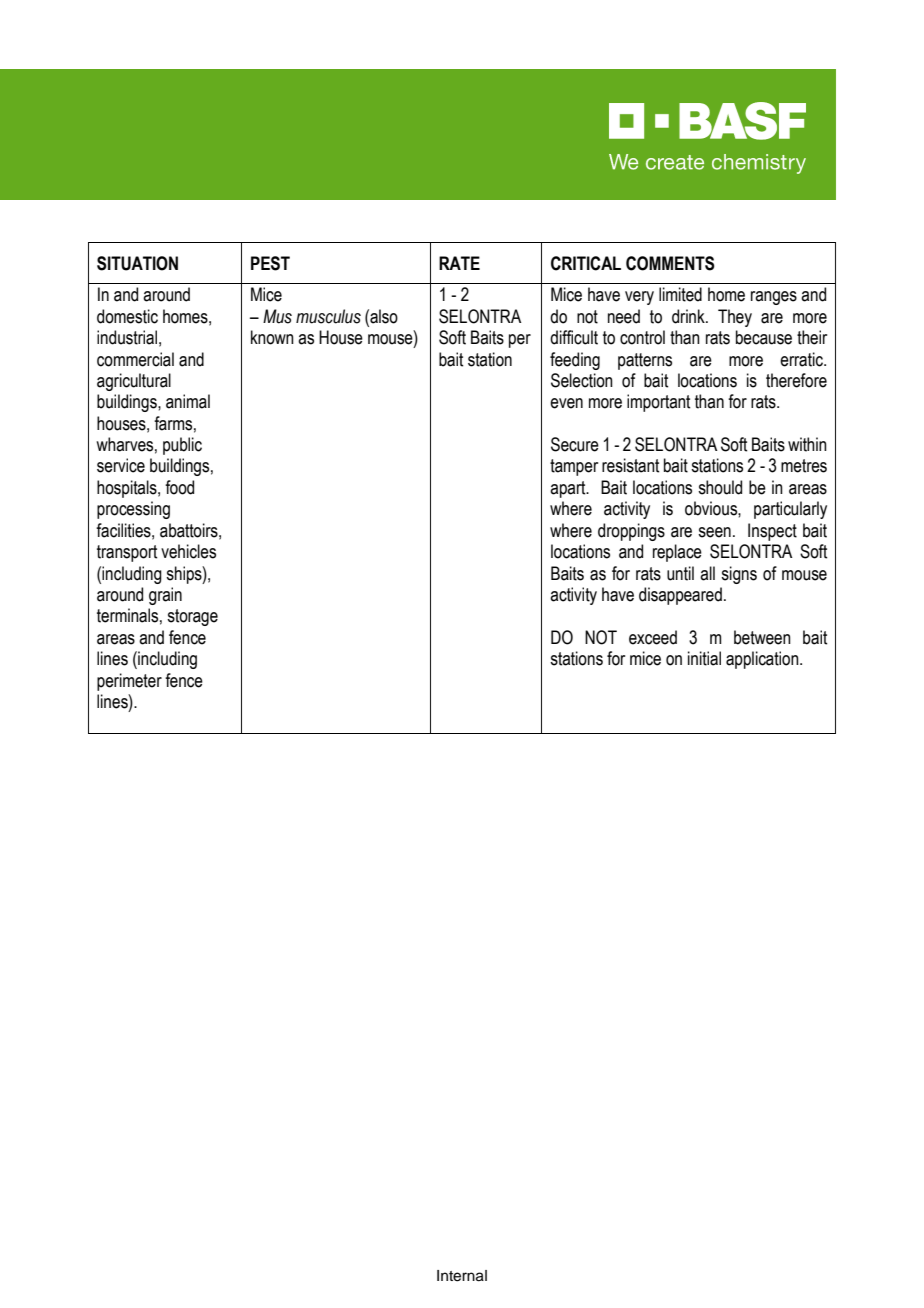 The width and height of the screenshot is (924, 1308). Describe the element at coordinates (137, 263) in the screenshot. I see `SITUATION` at that location.
